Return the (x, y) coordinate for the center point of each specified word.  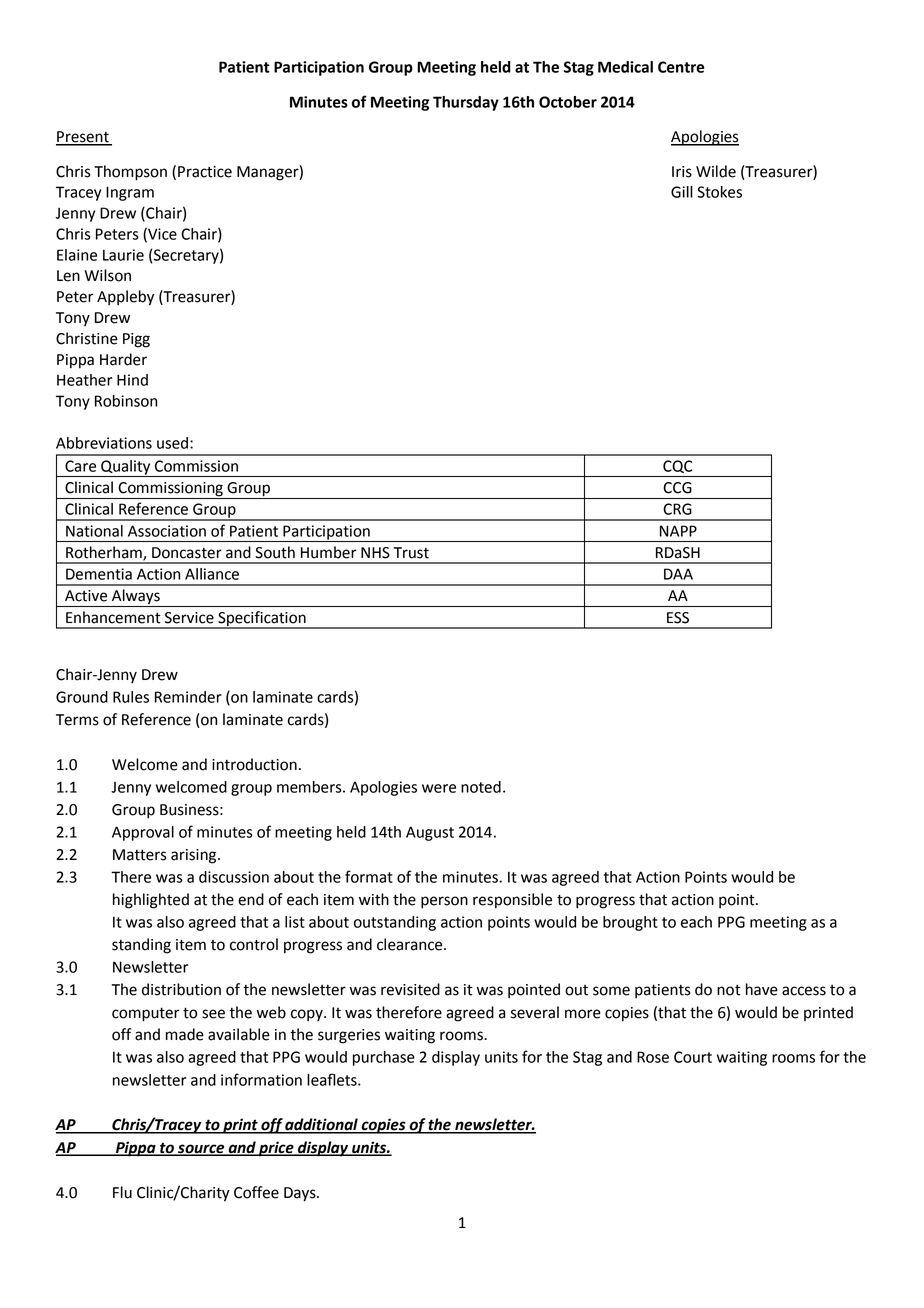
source (201, 1149)
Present (83, 138)
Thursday (466, 103)
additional (322, 1125)
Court (693, 1057)
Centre (681, 67)
